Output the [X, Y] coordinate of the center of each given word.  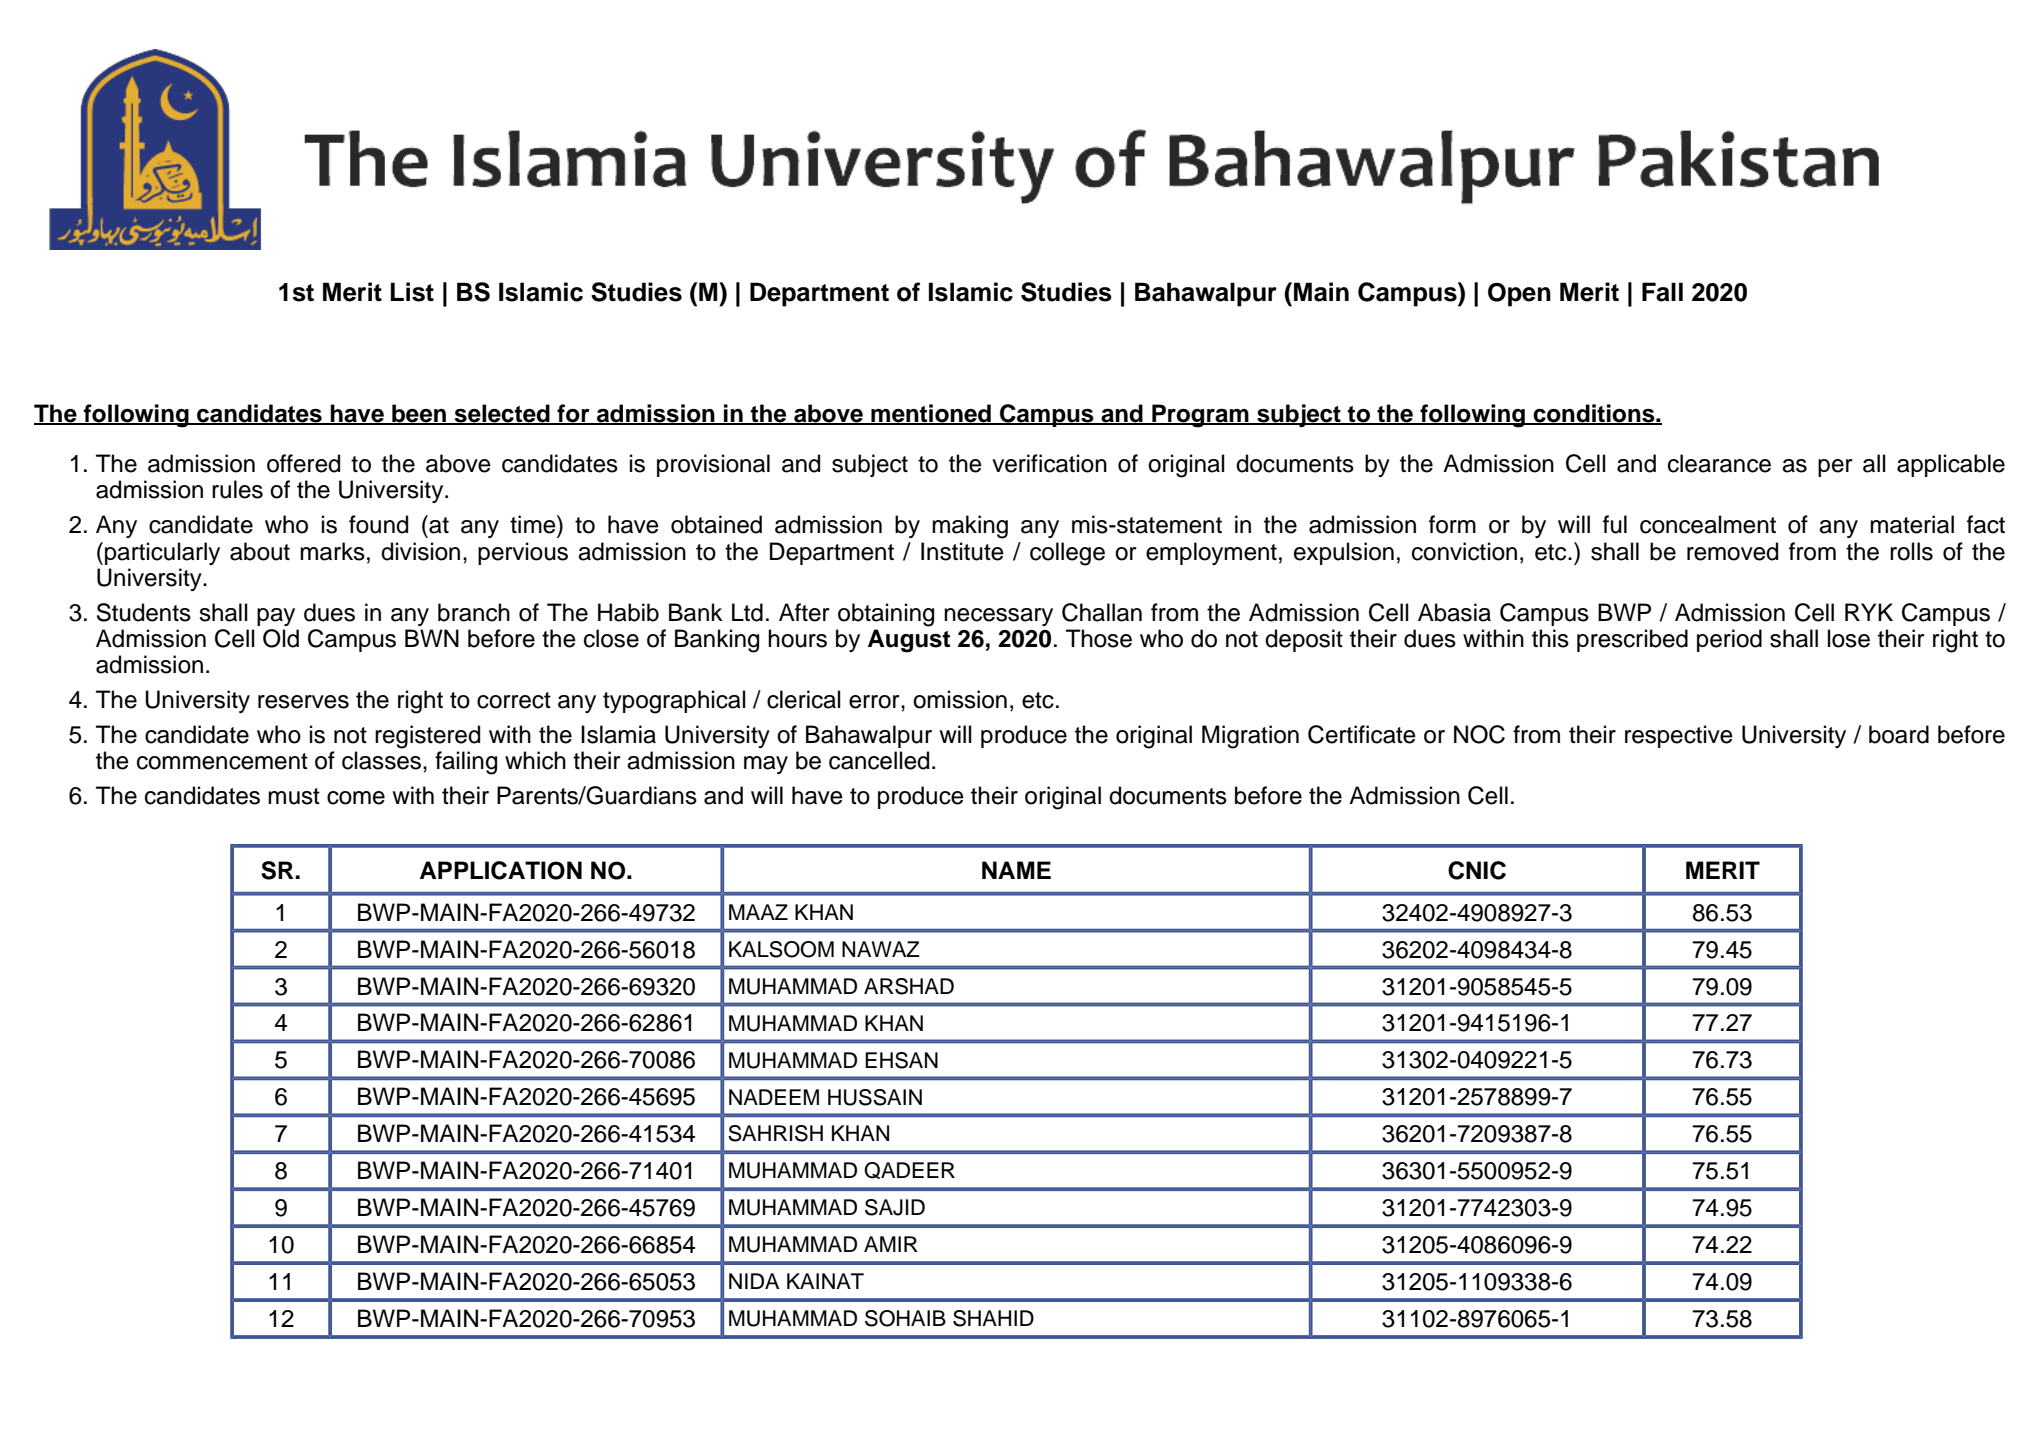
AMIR [891, 1244]
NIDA [754, 1281]
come [356, 798]
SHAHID [993, 1318]
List [412, 292]
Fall [1662, 292]
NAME [1016, 870]
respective [1679, 736]
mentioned [931, 414]
